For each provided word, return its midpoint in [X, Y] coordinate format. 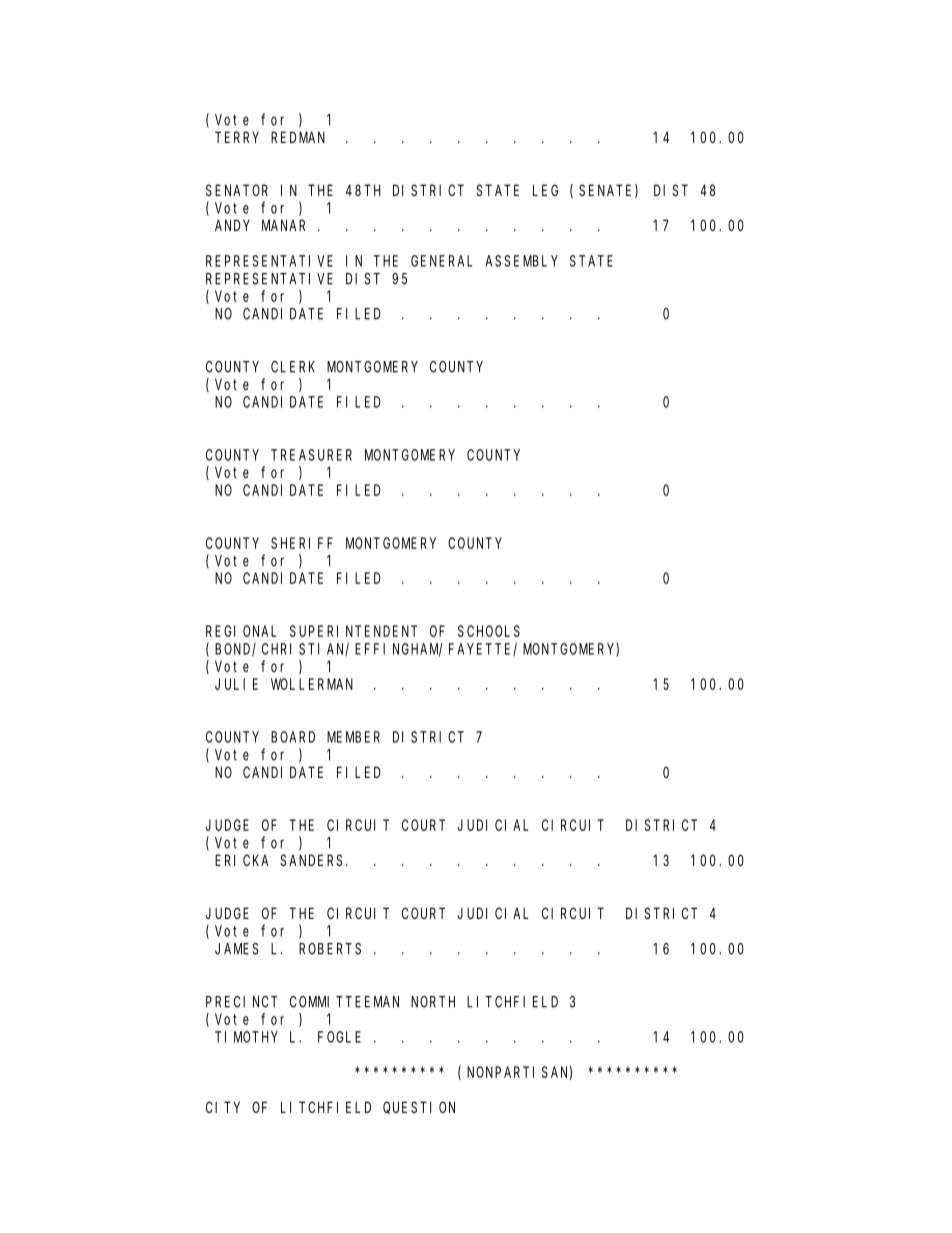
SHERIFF [302, 543]
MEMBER [353, 737]
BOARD [293, 737]
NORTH [433, 1002]
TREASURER [311, 455]
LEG [545, 190]
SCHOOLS [489, 631]
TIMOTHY [246, 1037]
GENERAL [441, 261]
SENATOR [237, 190]
